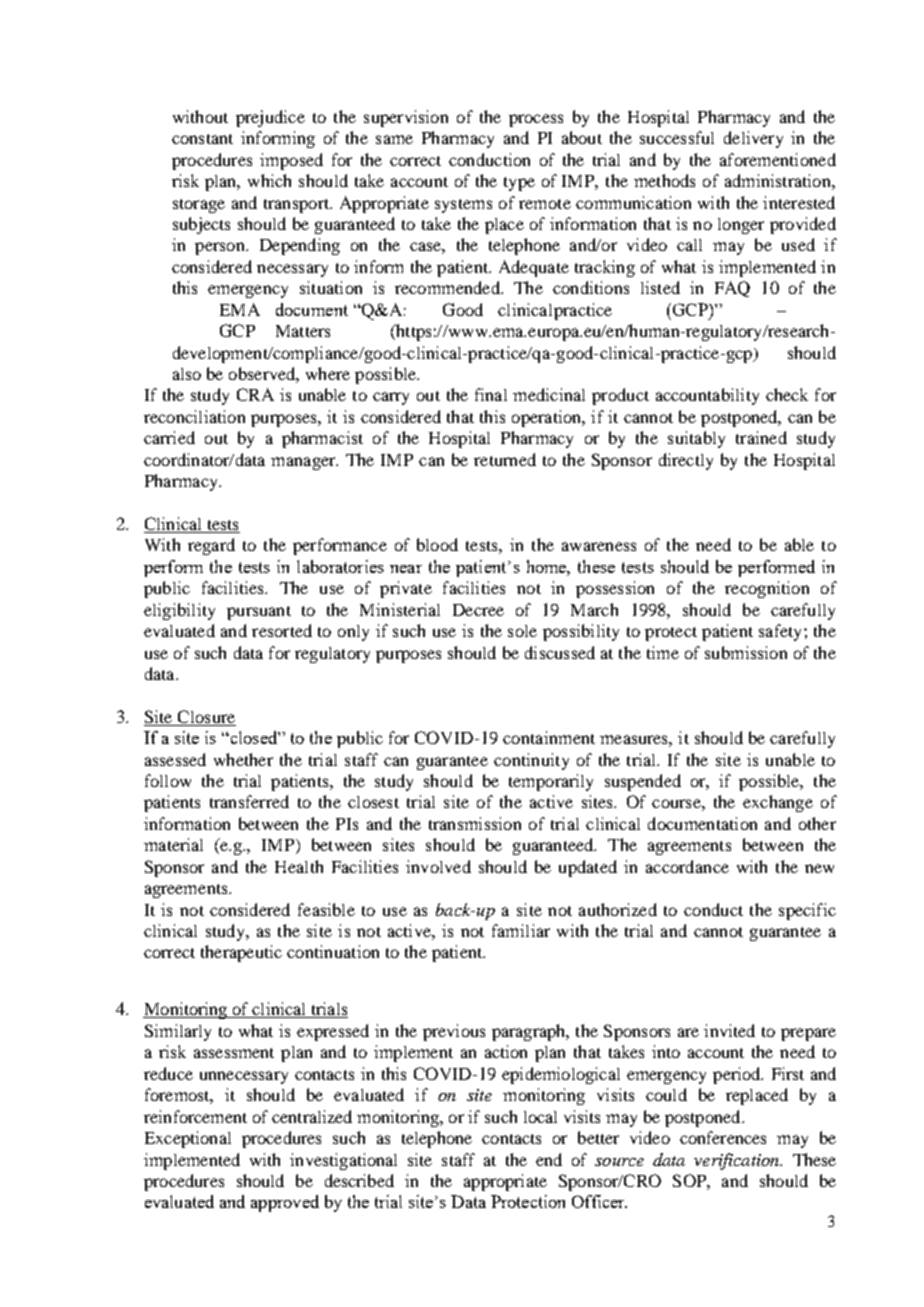 This document has height=1307, width=924. I want to click on type, so click(519, 184).
